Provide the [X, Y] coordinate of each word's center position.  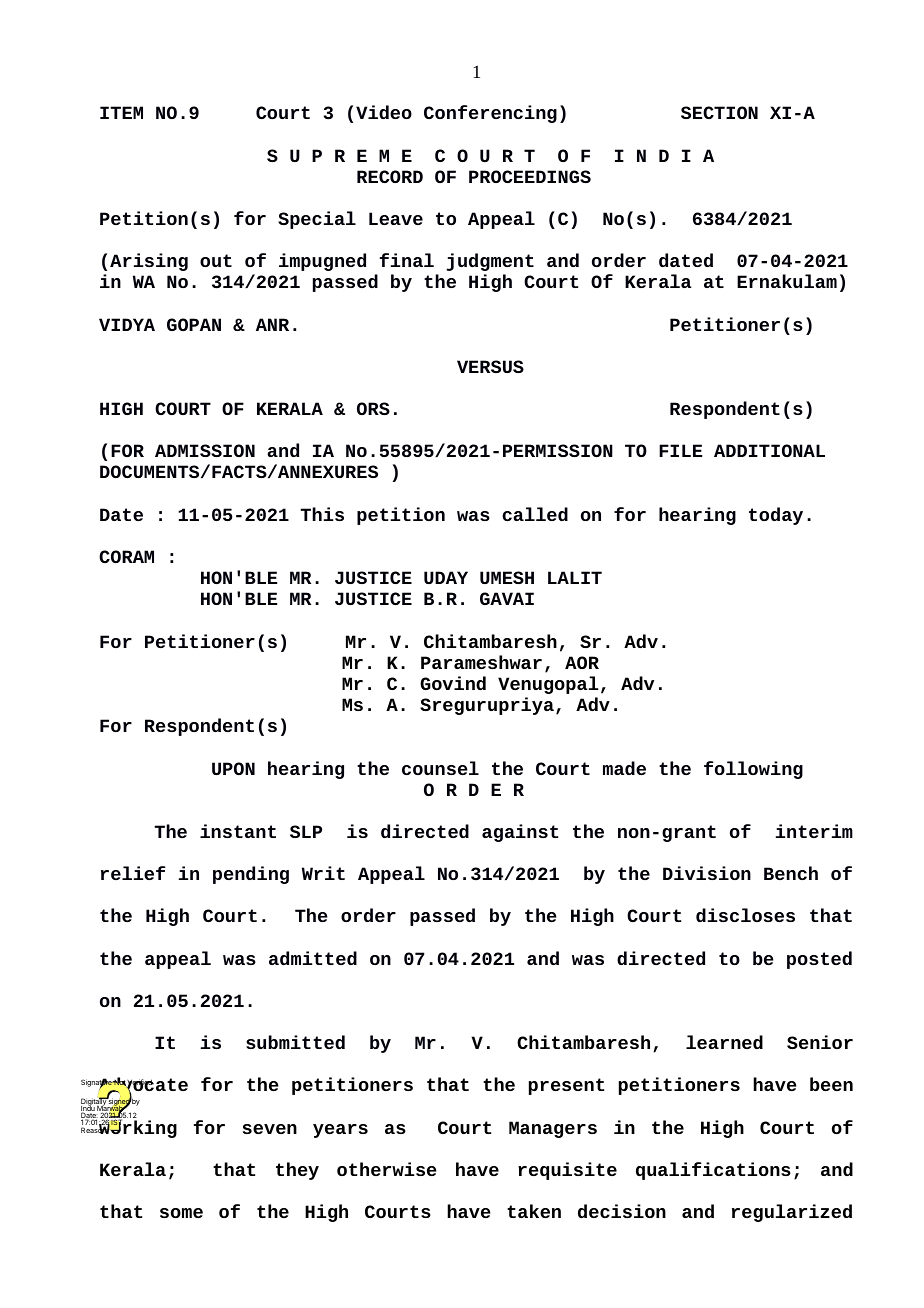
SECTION [719, 112]
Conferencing [490, 114]
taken [534, 1211]
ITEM [121, 112]
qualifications [713, 1171]
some [181, 1213]
